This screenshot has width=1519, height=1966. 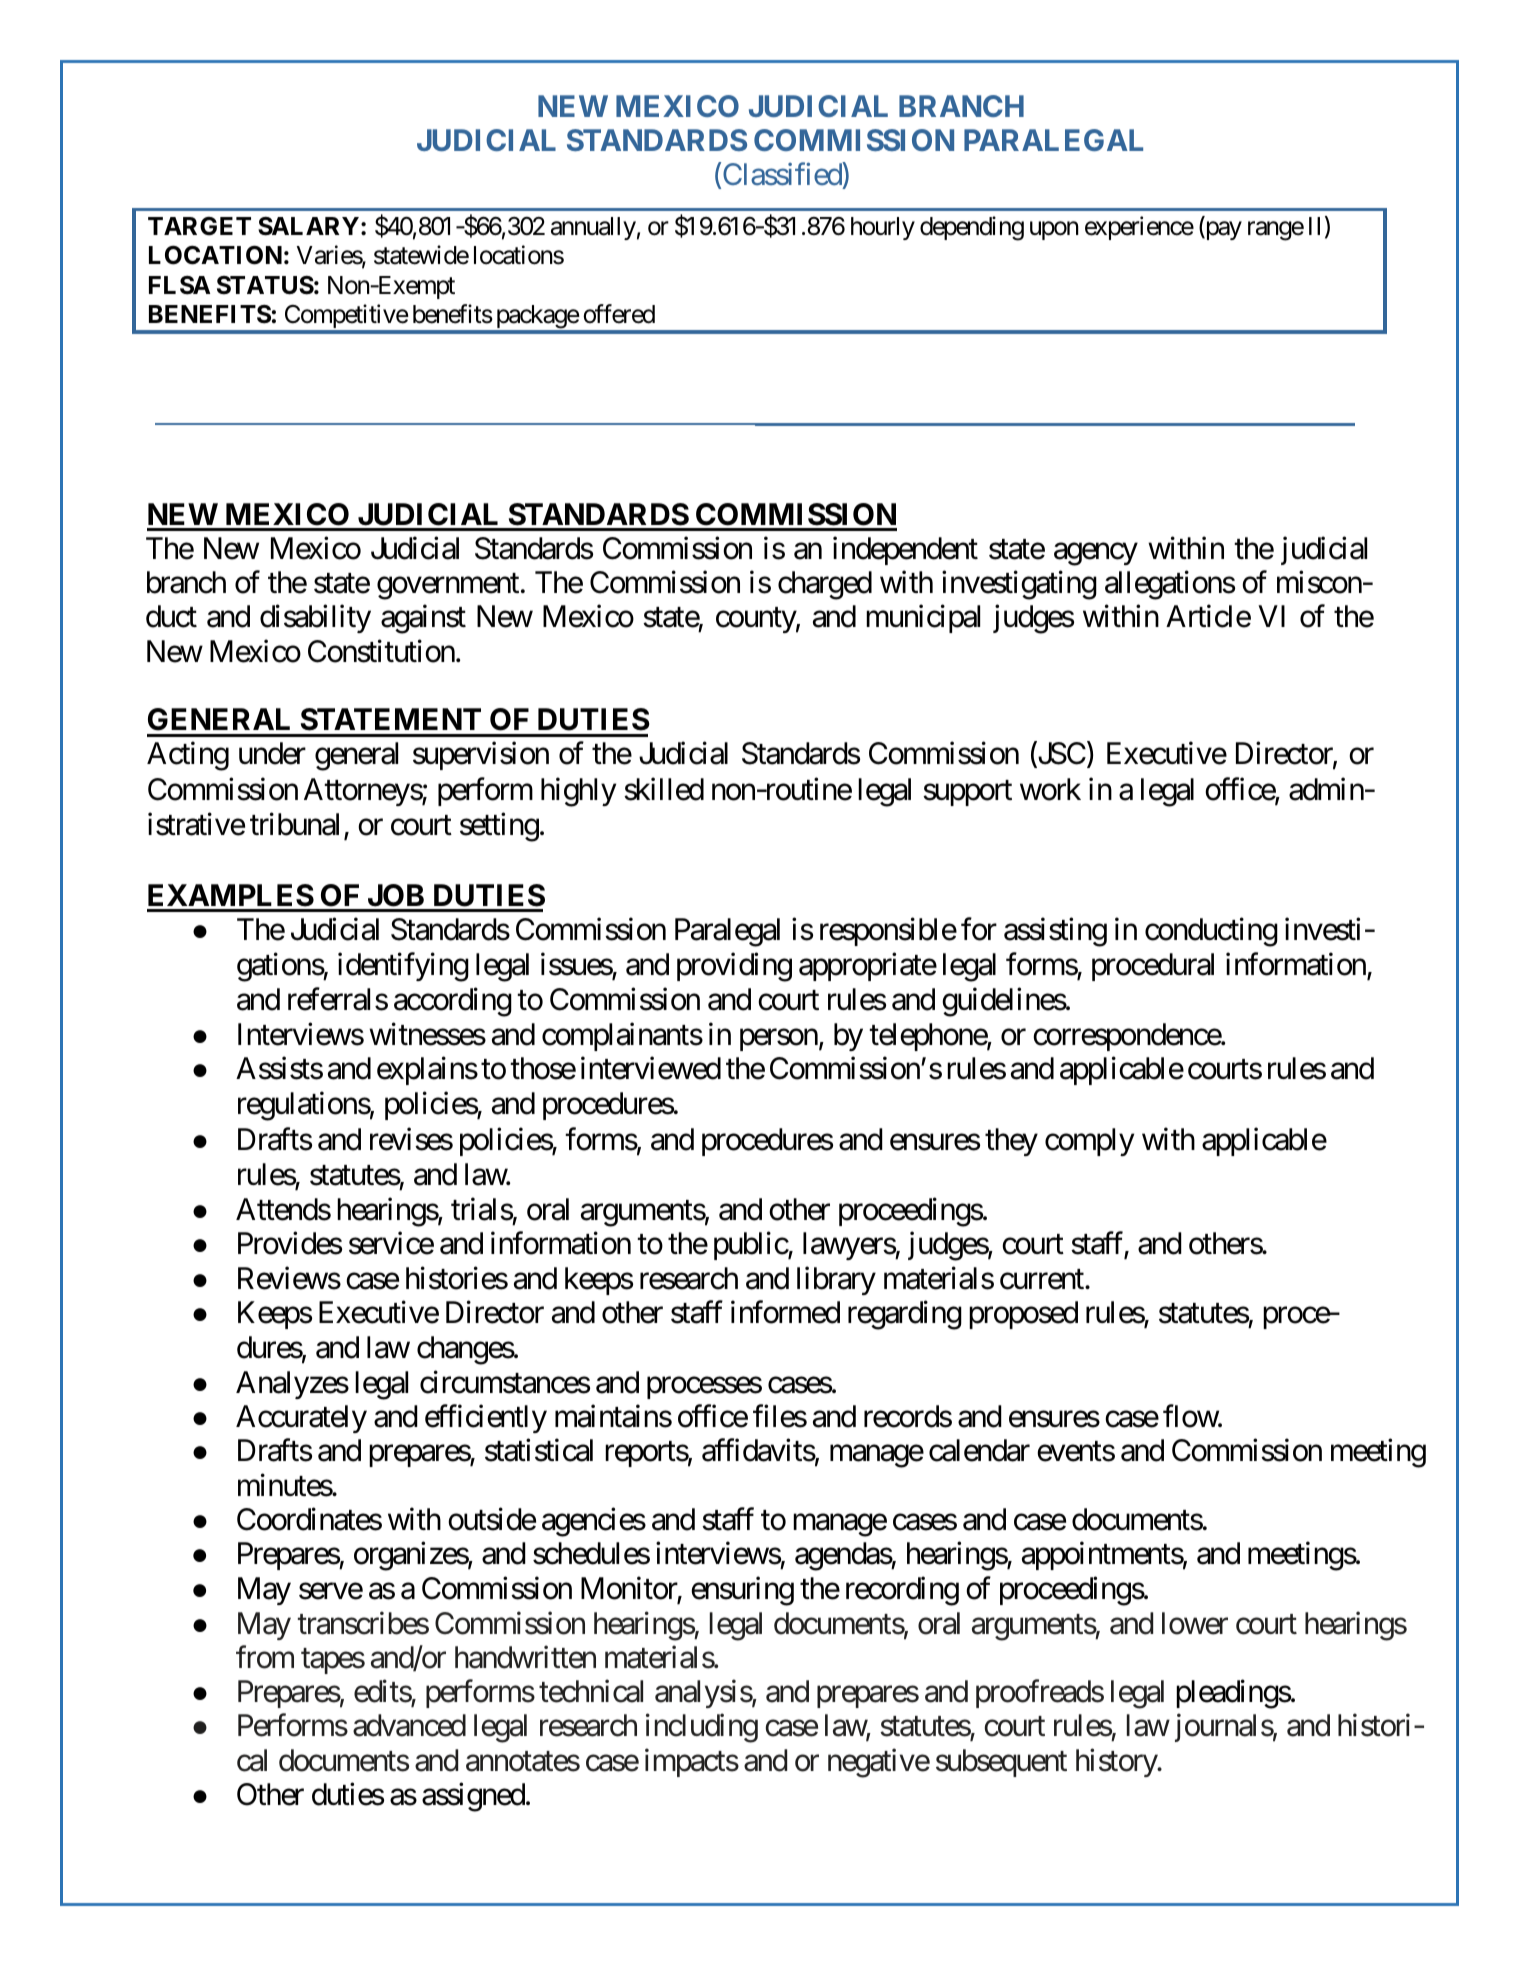 What do you see at coordinates (315, 619) in the screenshot?
I see `disability` at bounding box center [315, 619].
